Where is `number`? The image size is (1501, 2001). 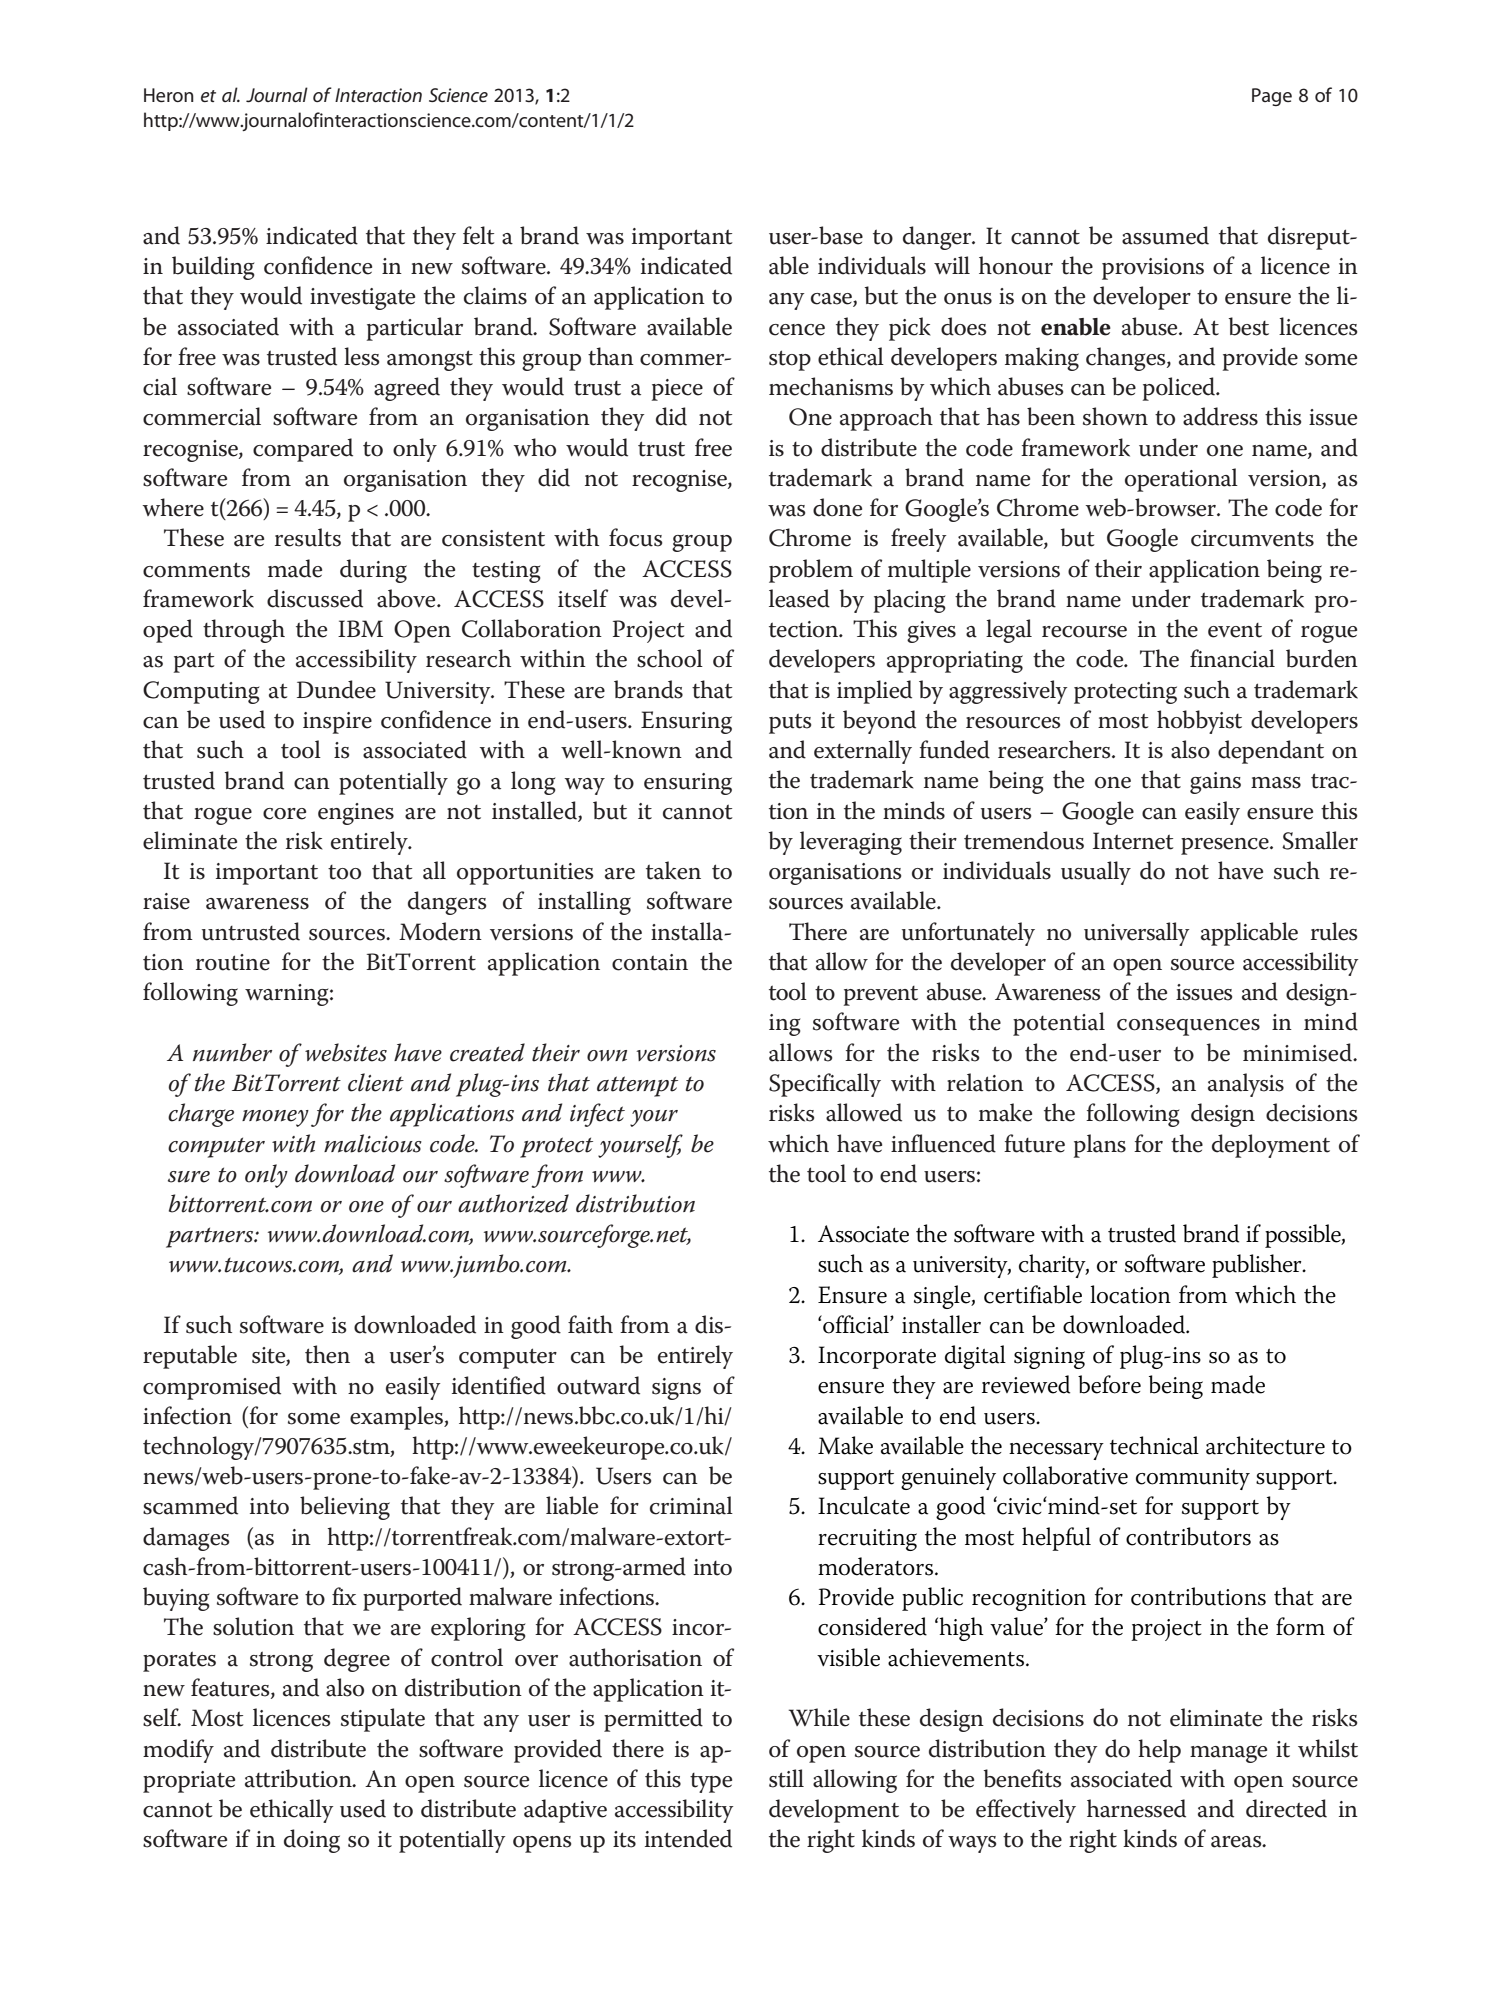 number is located at coordinates (232, 1052).
